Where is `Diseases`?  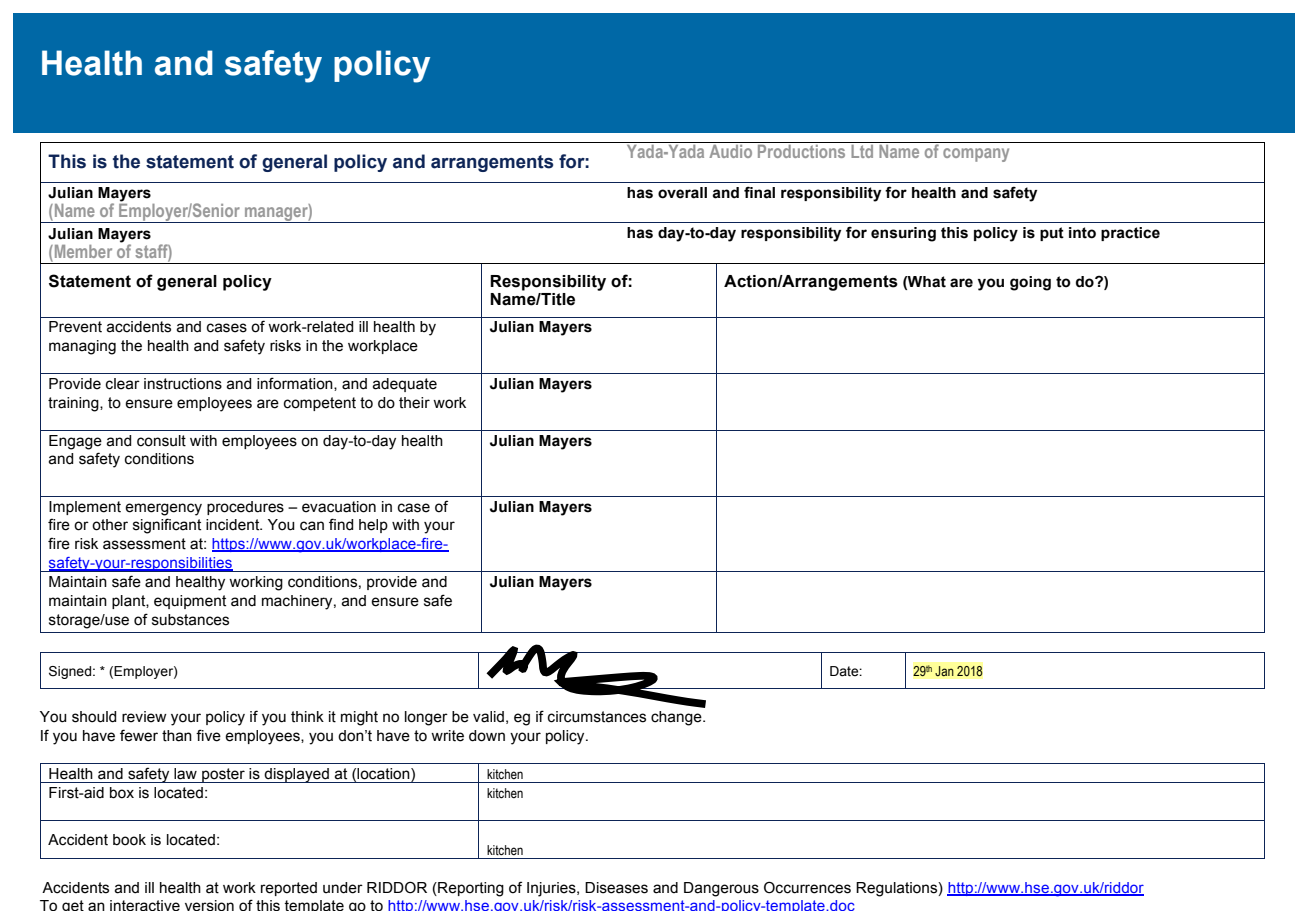 Diseases is located at coordinates (616, 888).
